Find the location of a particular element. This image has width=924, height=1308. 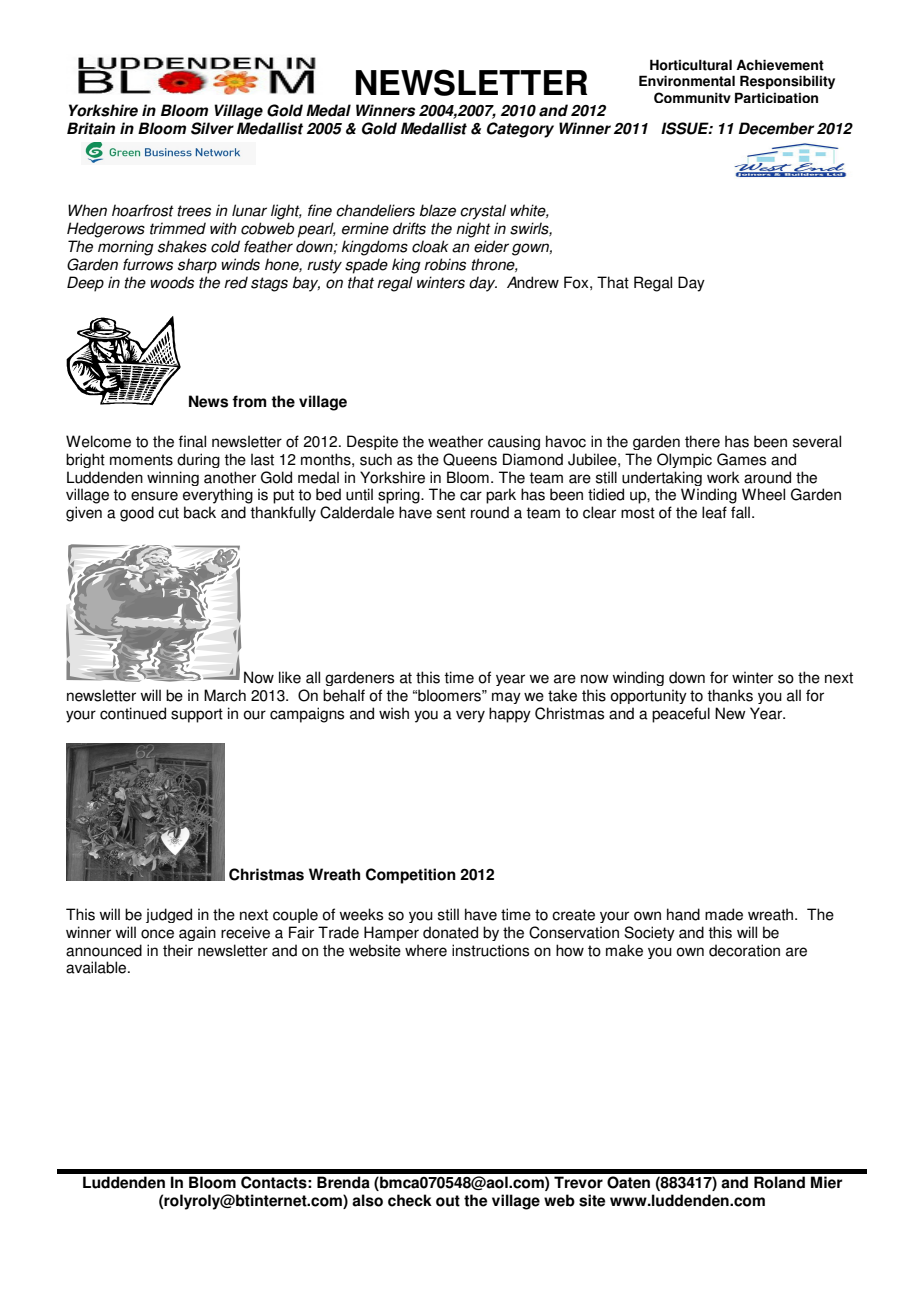

made is located at coordinates (724, 914).
